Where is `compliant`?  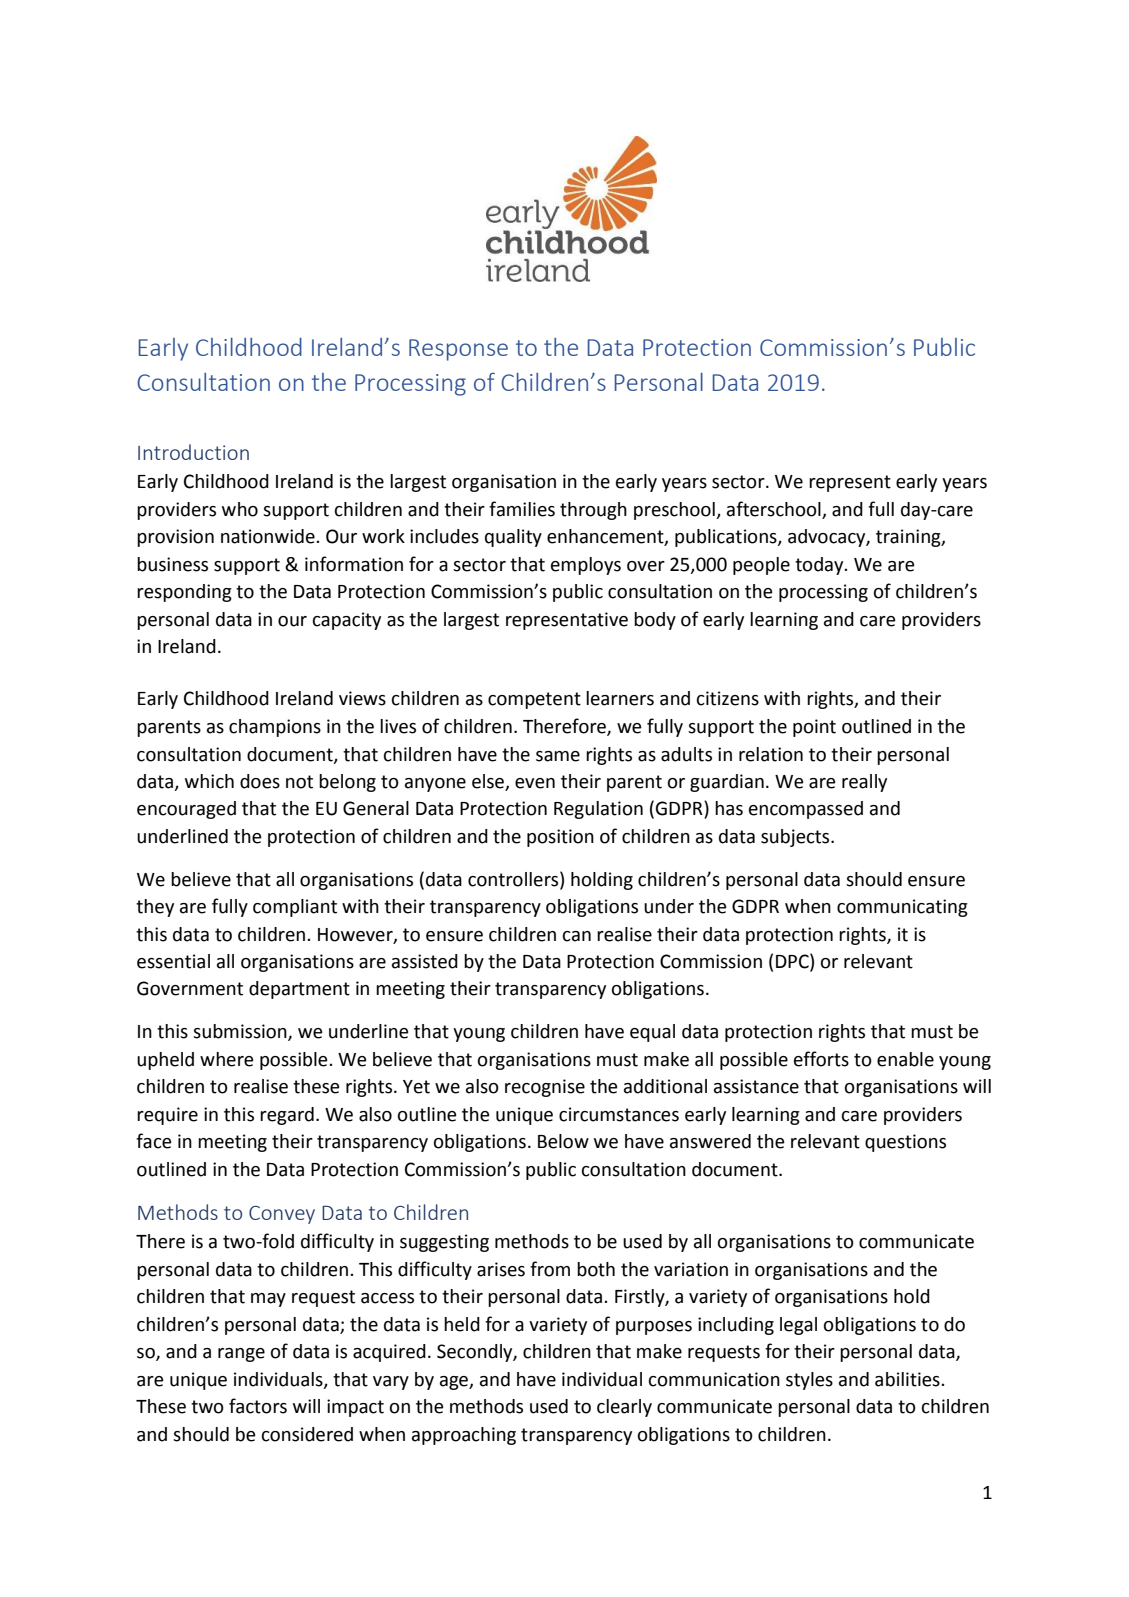 compliant is located at coordinates (295, 908).
